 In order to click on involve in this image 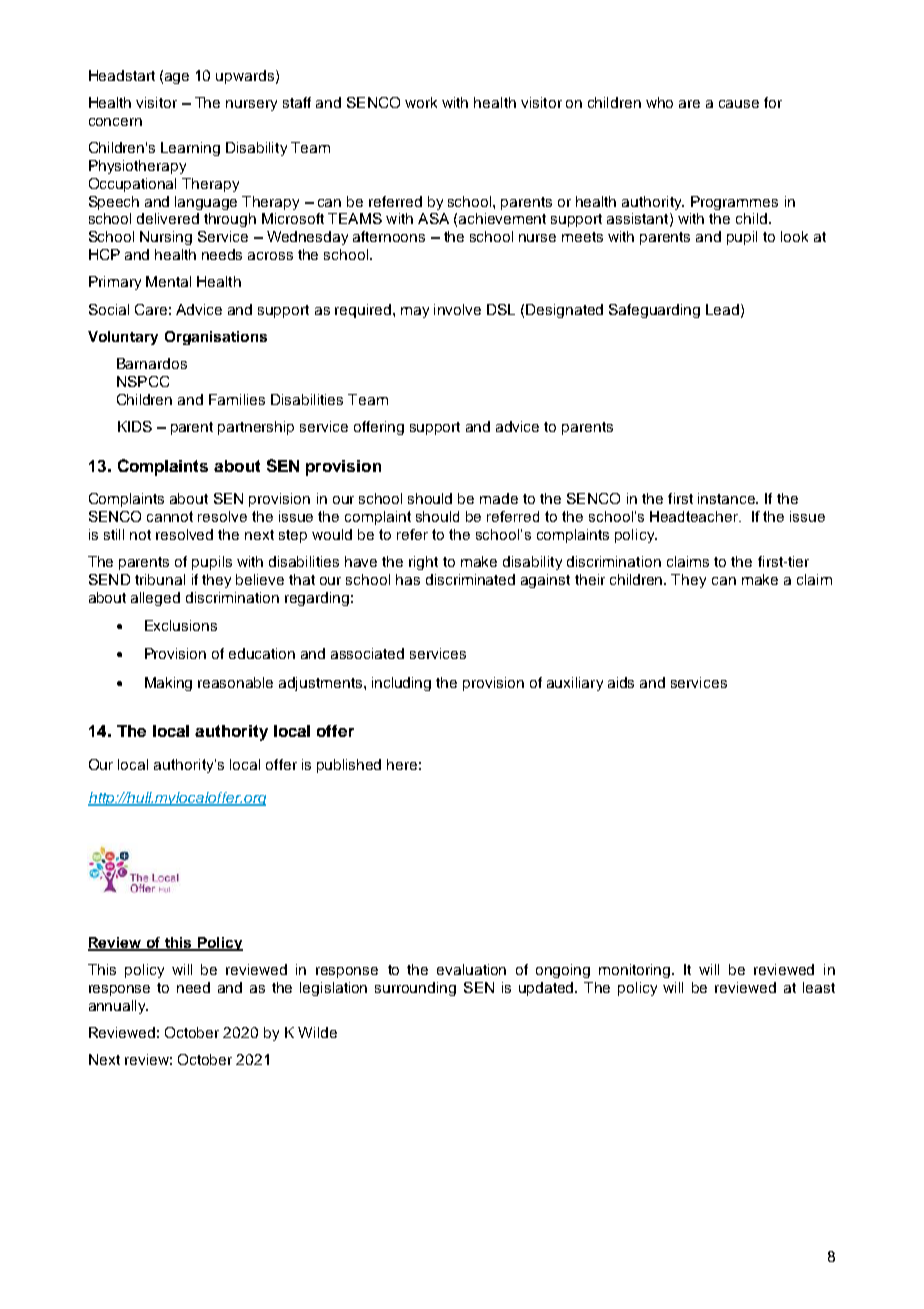, I will do `click(457, 309)`.
